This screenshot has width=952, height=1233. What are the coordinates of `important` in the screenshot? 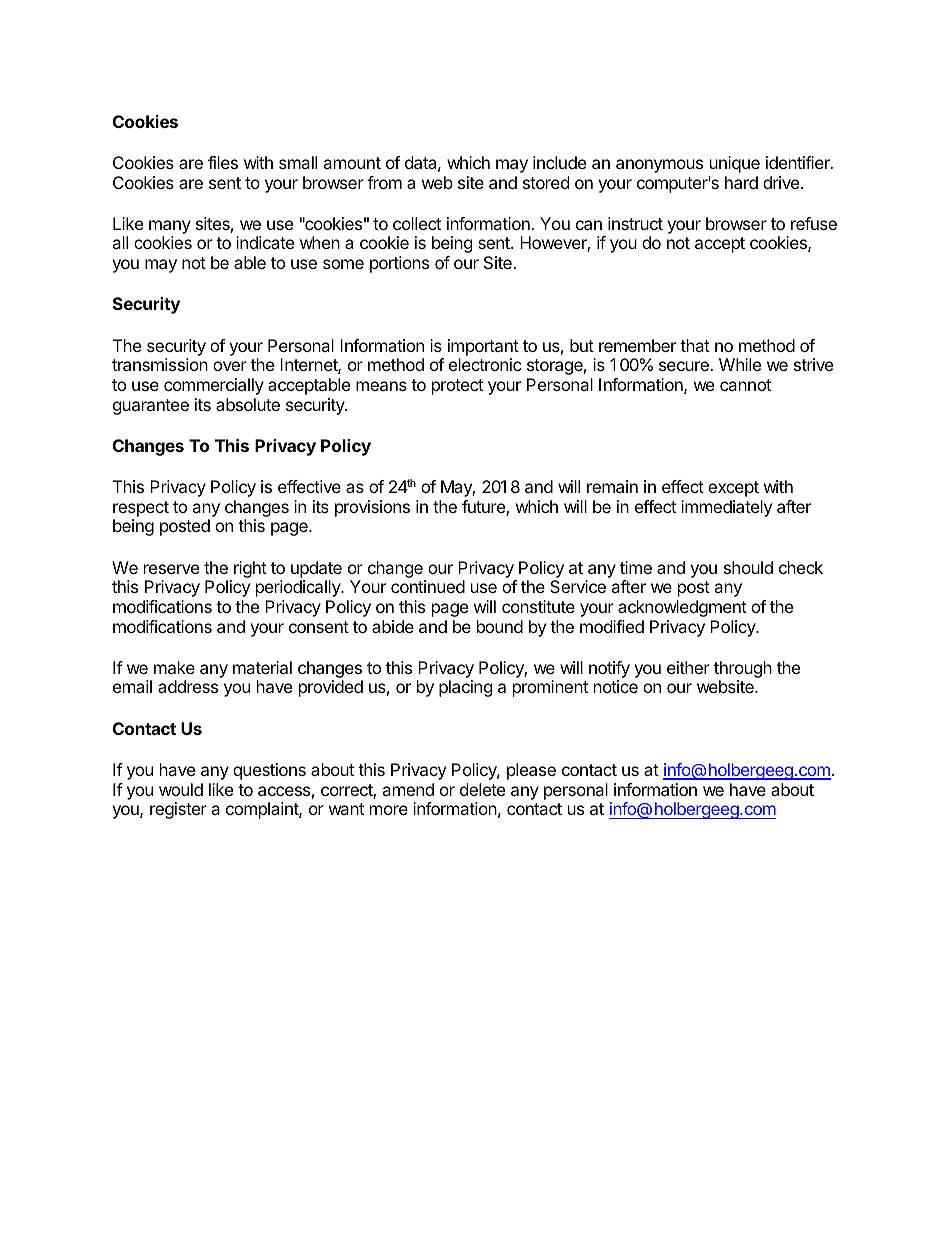 It's located at (483, 347).
